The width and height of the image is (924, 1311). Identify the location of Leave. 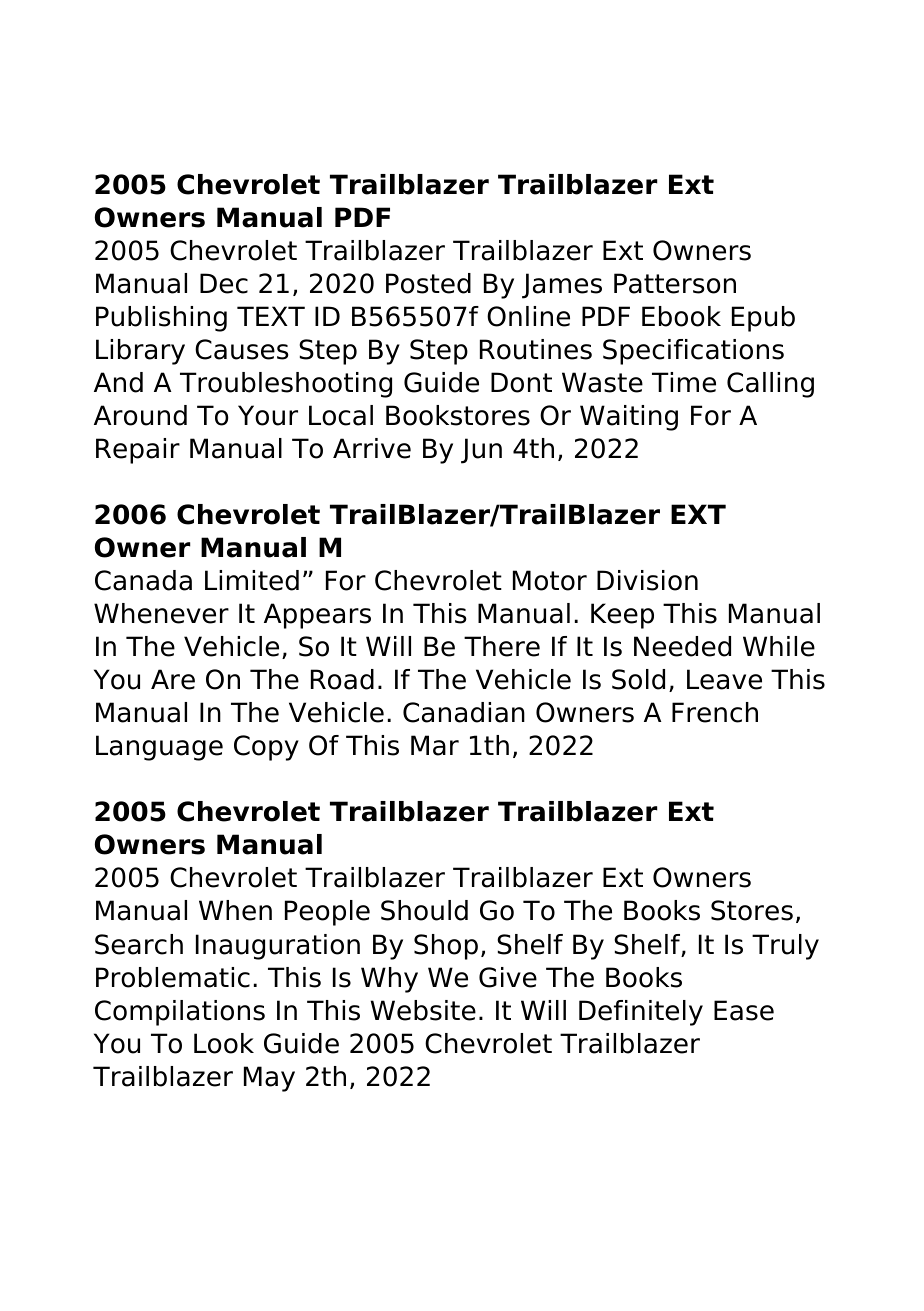
(724, 679).
